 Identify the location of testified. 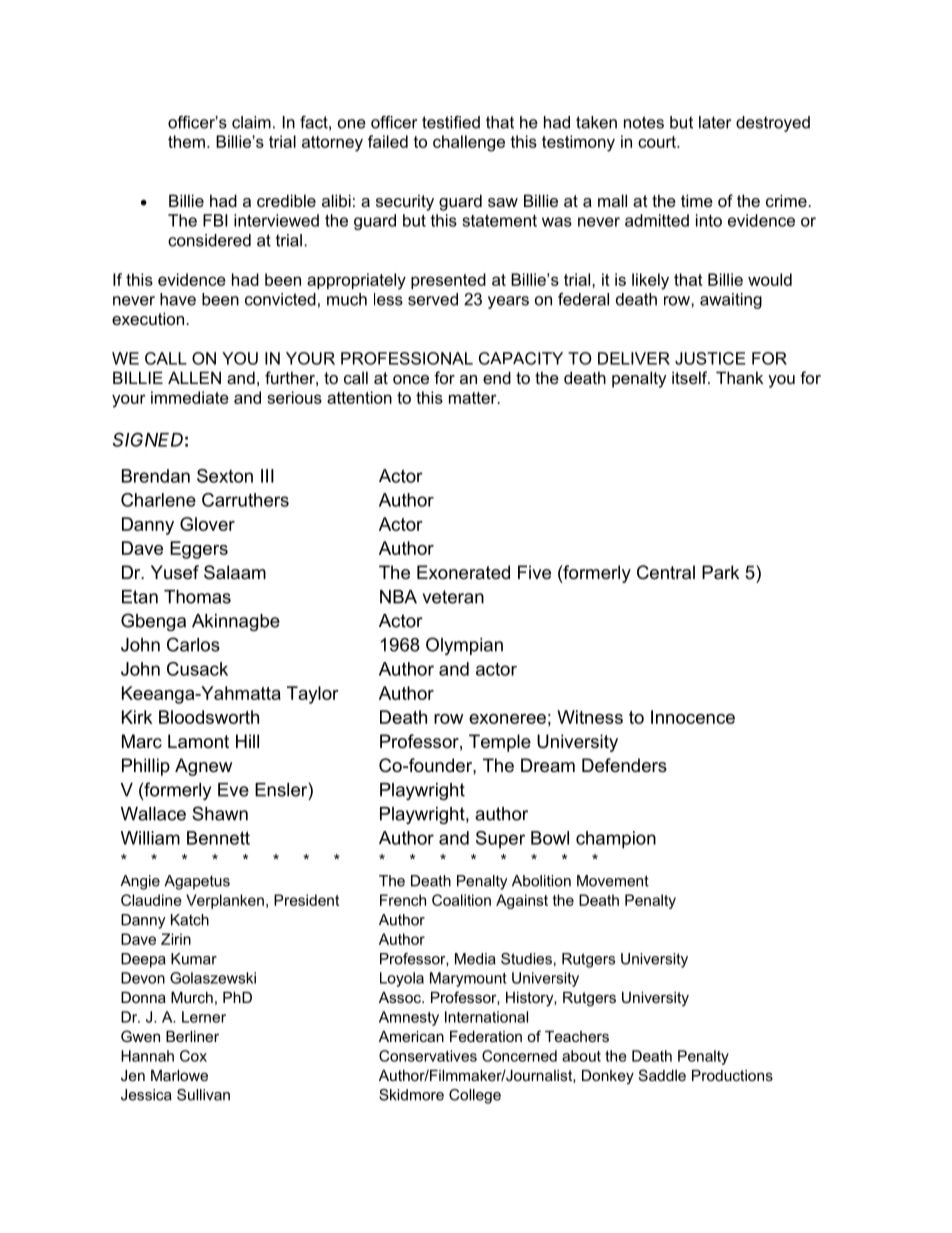
(451, 122).
